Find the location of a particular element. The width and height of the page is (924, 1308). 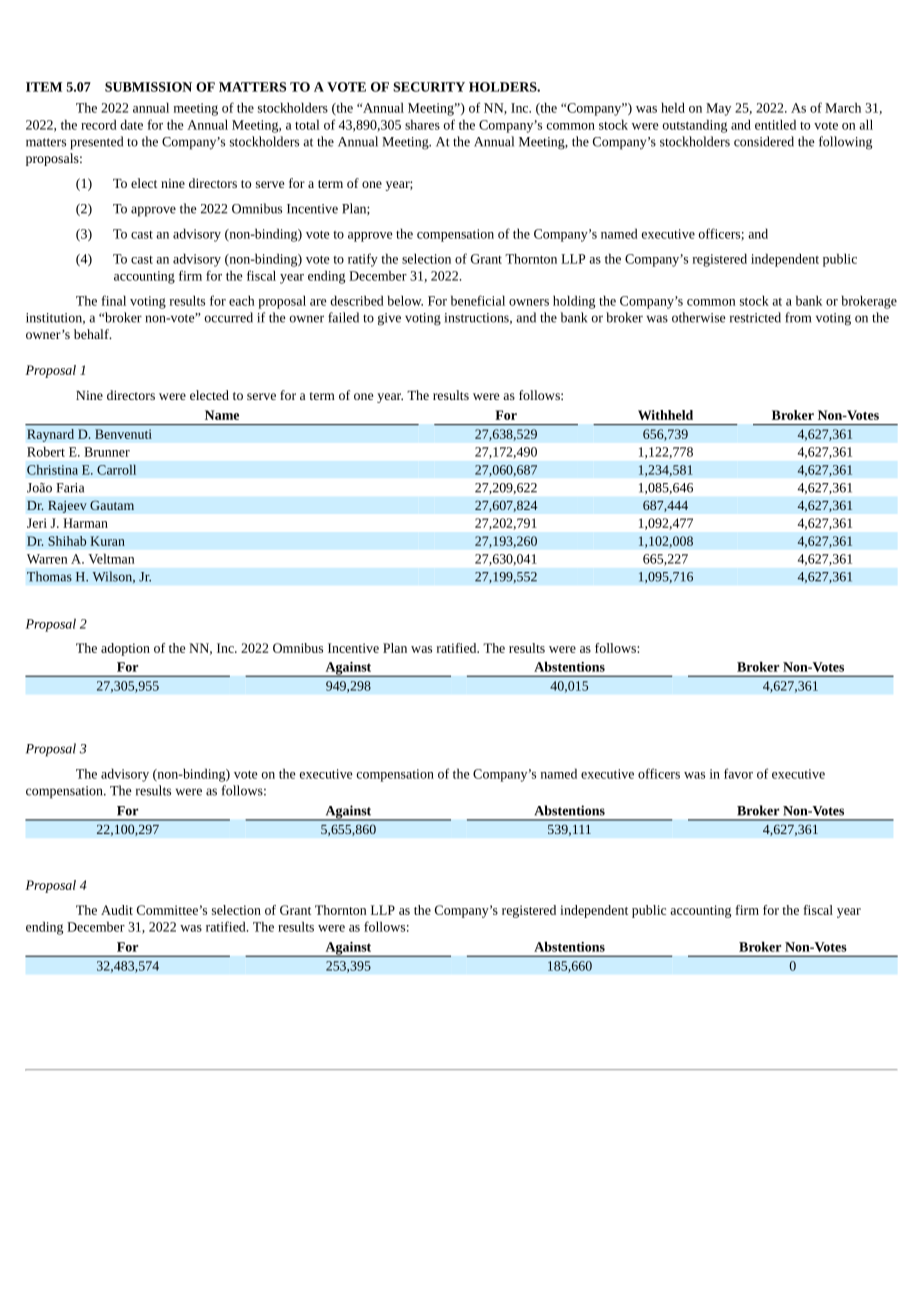

from is located at coordinates (798, 317).
